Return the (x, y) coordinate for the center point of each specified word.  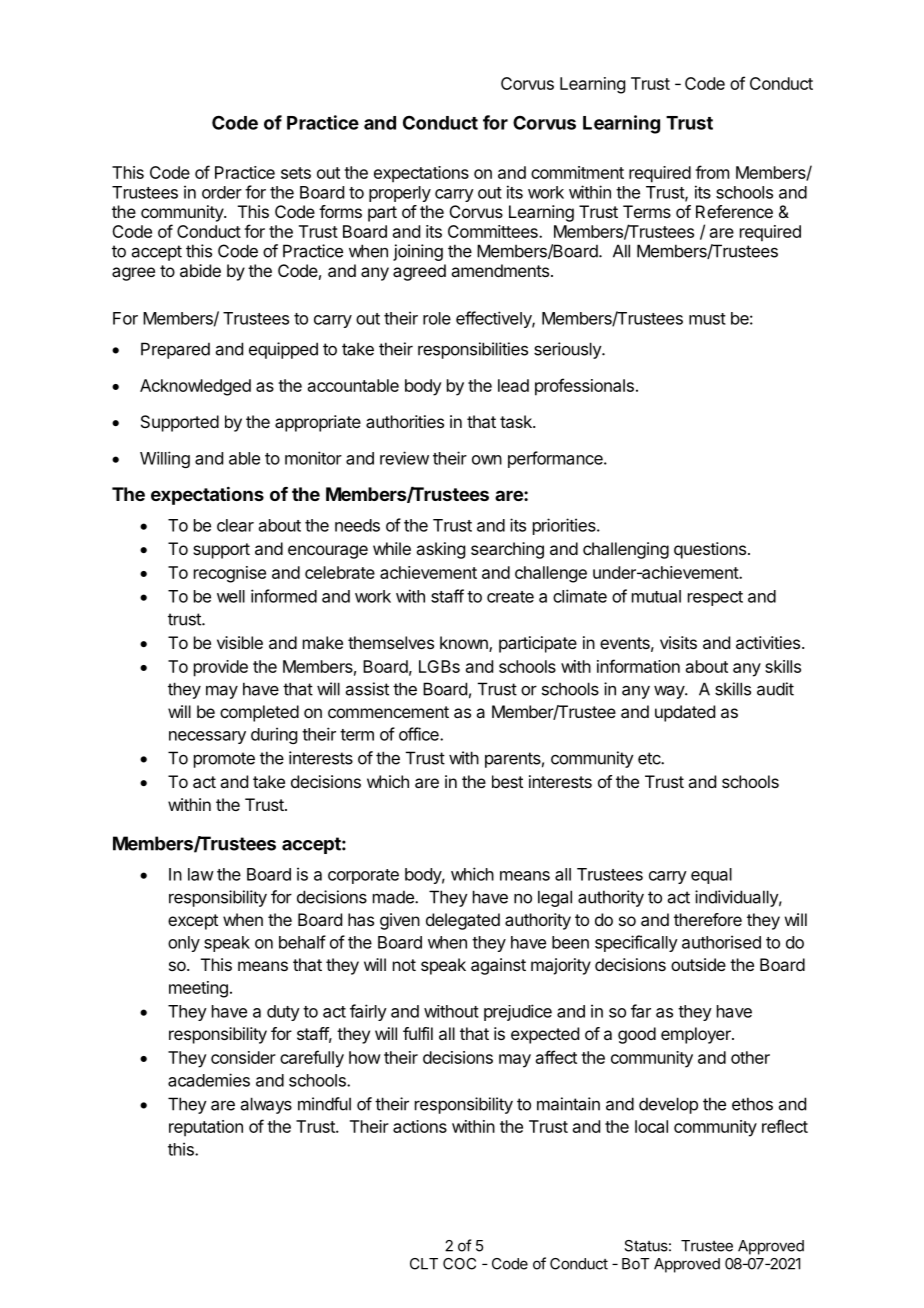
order (222, 192)
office (420, 734)
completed (259, 713)
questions (710, 550)
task (517, 421)
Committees (494, 231)
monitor (313, 458)
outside (698, 964)
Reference (734, 211)
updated (685, 713)
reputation (206, 1128)
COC (459, 1264)
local (651, 1126)
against (498, 966)
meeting (198, 989)
